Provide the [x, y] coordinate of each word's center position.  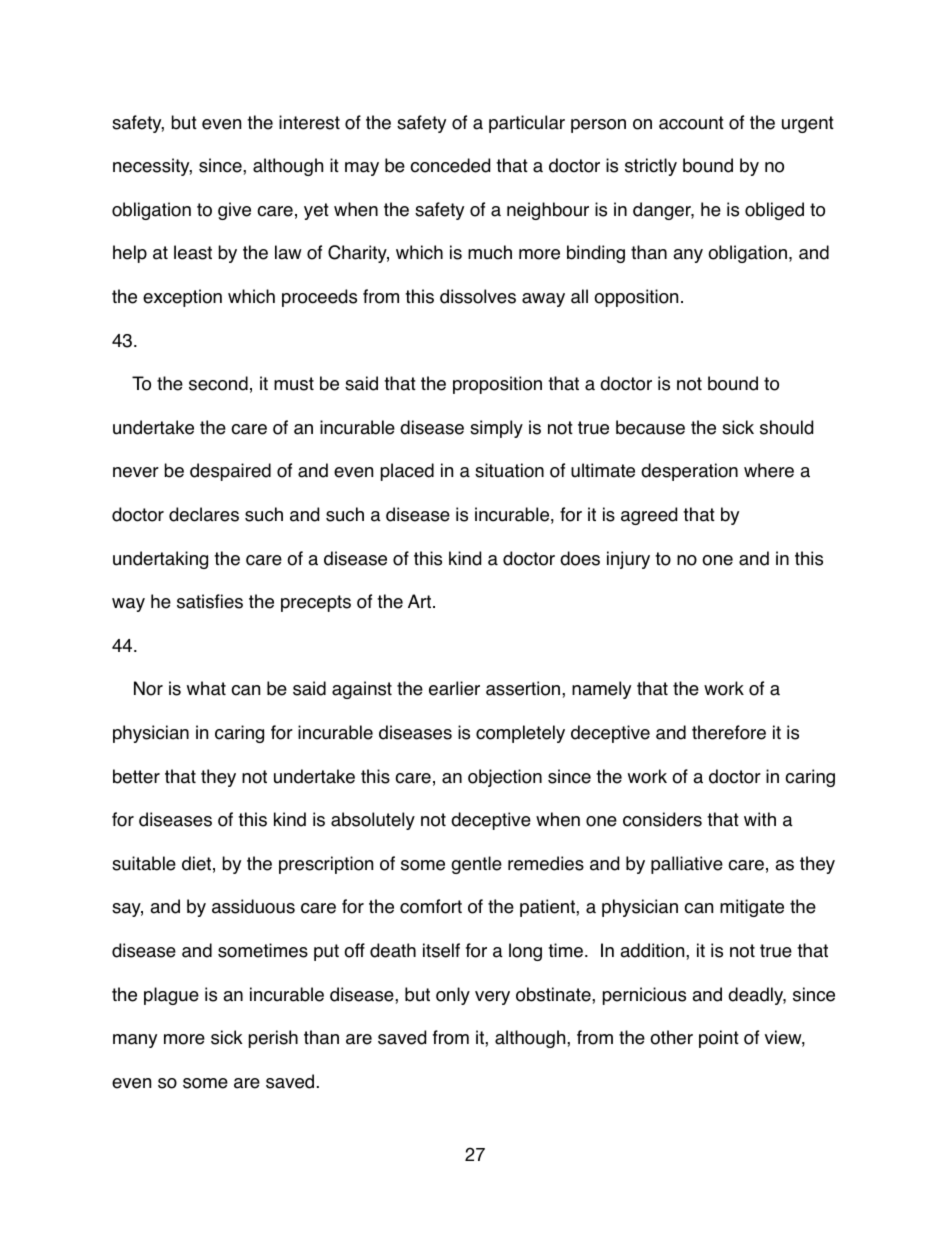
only [453, 996]
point [719, 1039]
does [580, 558]
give [234, 211]
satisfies [210, 601]
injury [628, 560]
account [691, 123]
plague [171, 996]
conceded [450, 165]
